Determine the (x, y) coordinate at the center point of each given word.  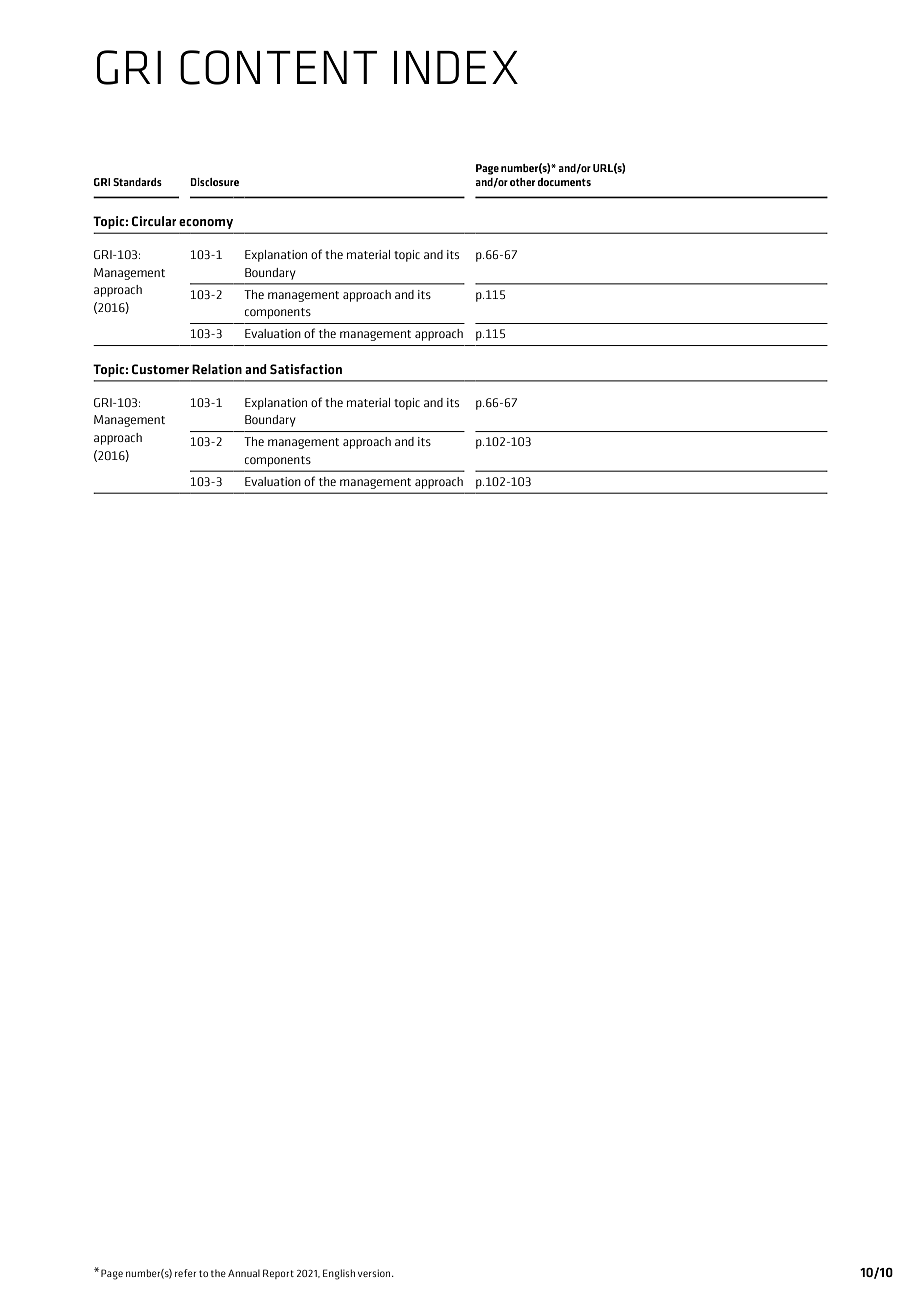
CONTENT (278, 67)
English (339, 1274)
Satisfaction (306, 369)
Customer (160, 369)
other (522, 182)
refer (185, 1273)
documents (564, 182)
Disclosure (214, 182)
